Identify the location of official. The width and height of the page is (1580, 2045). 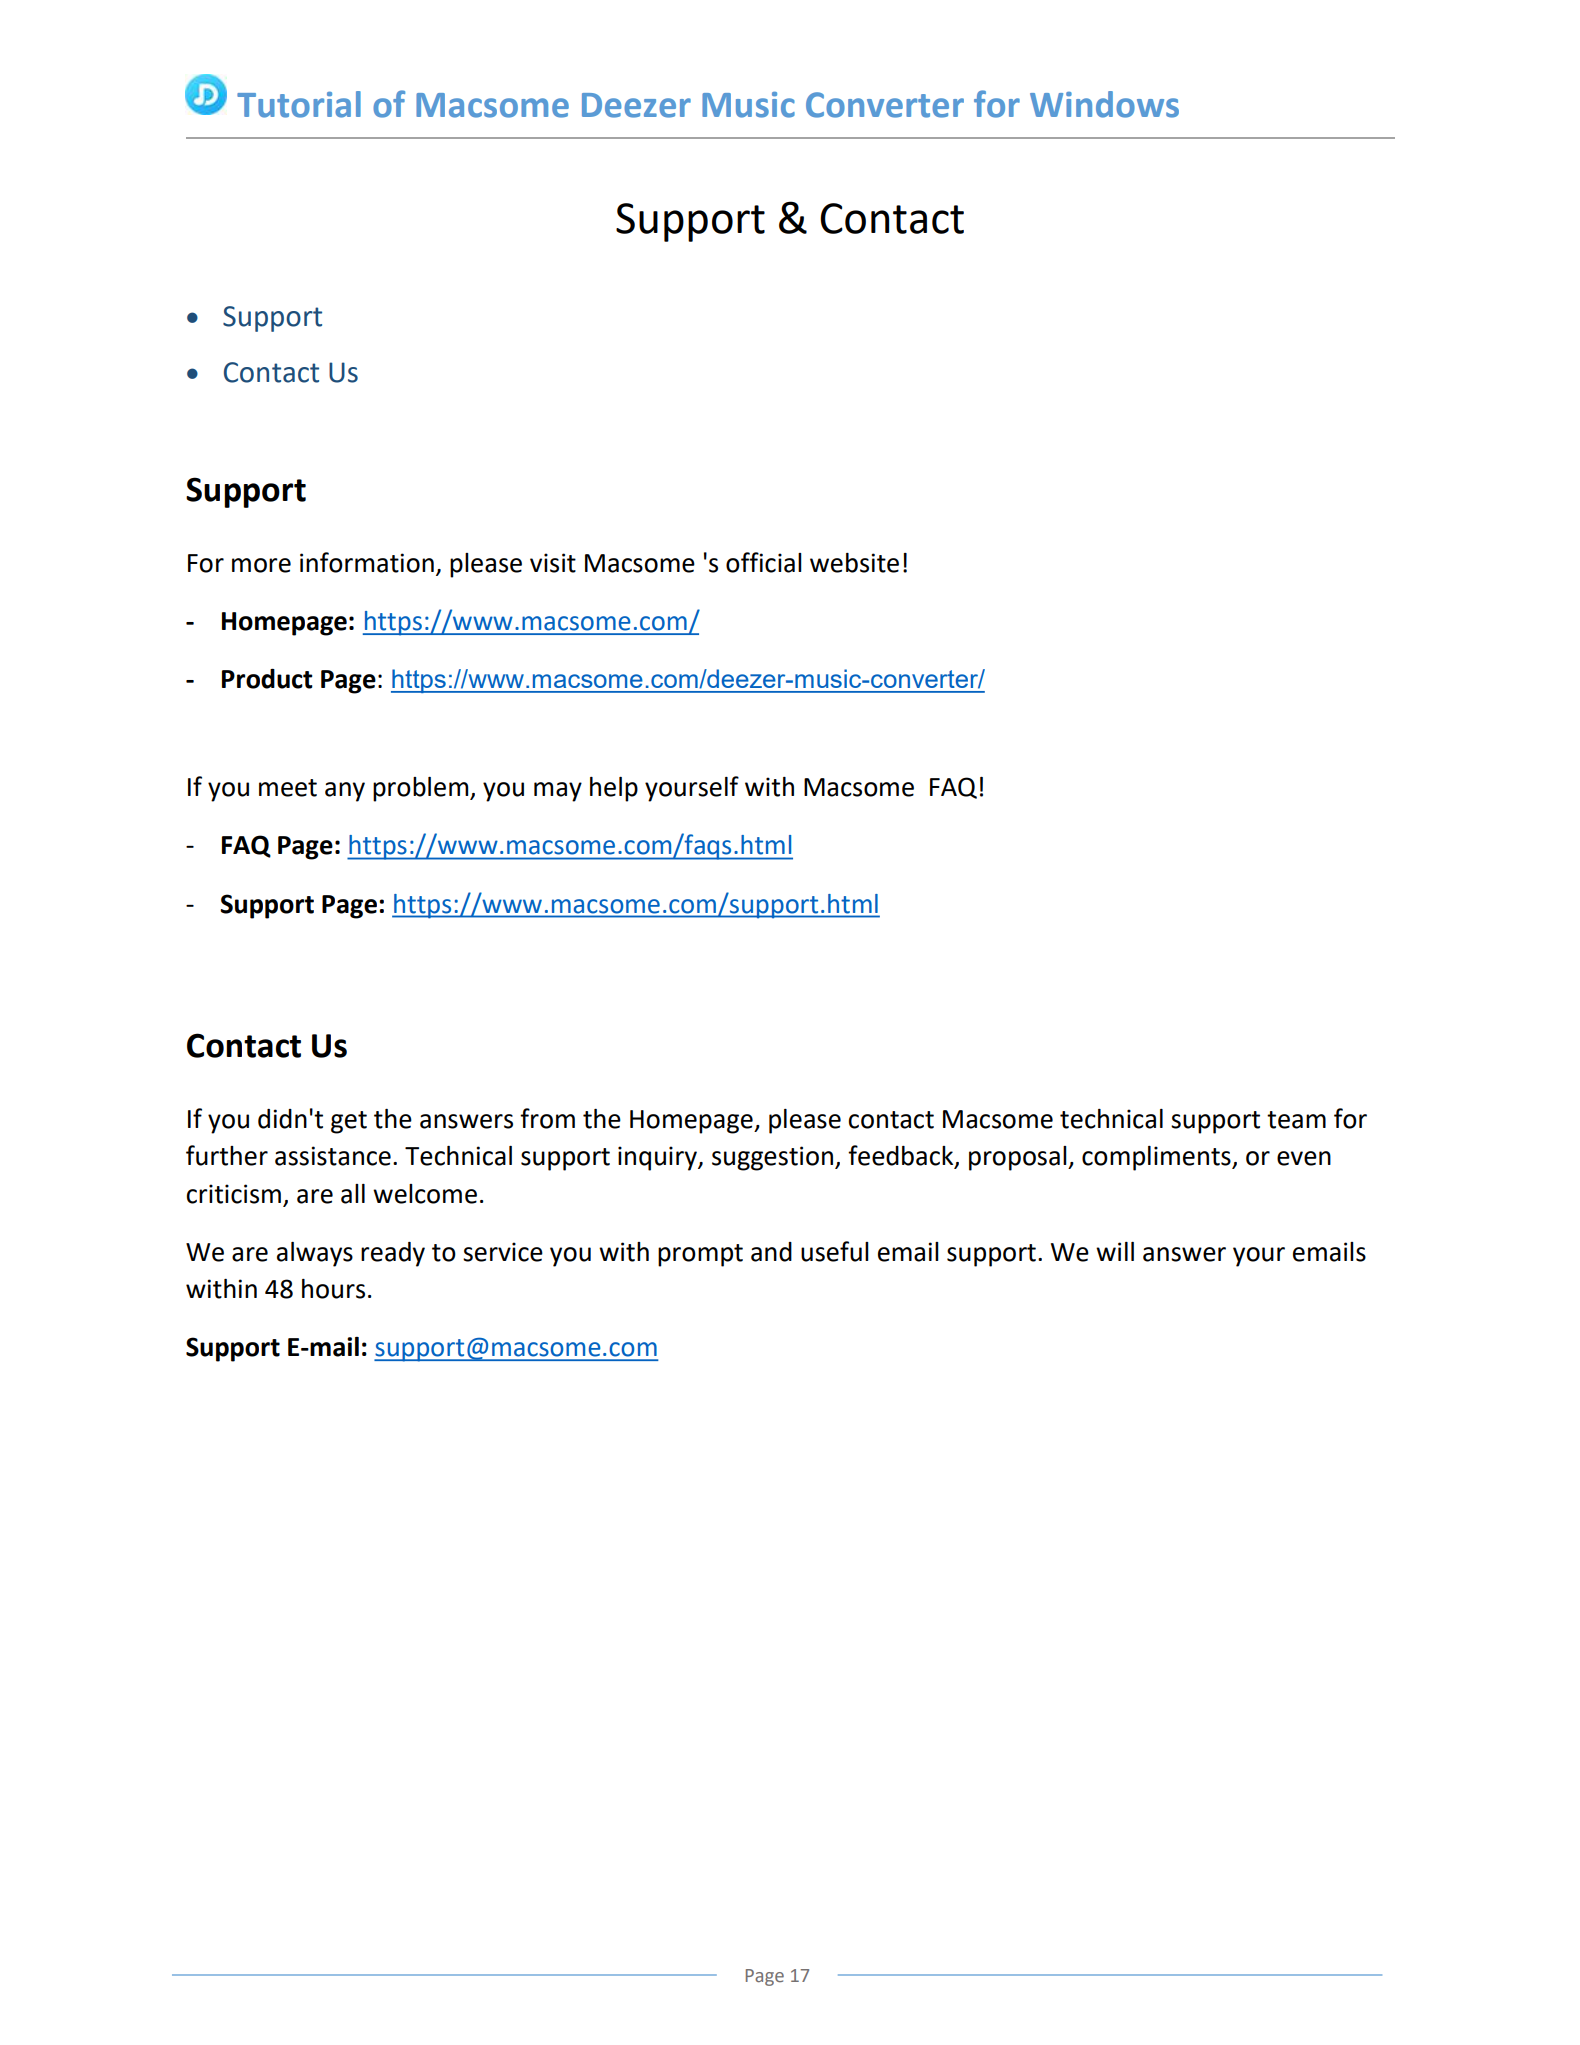
(764, 562).
